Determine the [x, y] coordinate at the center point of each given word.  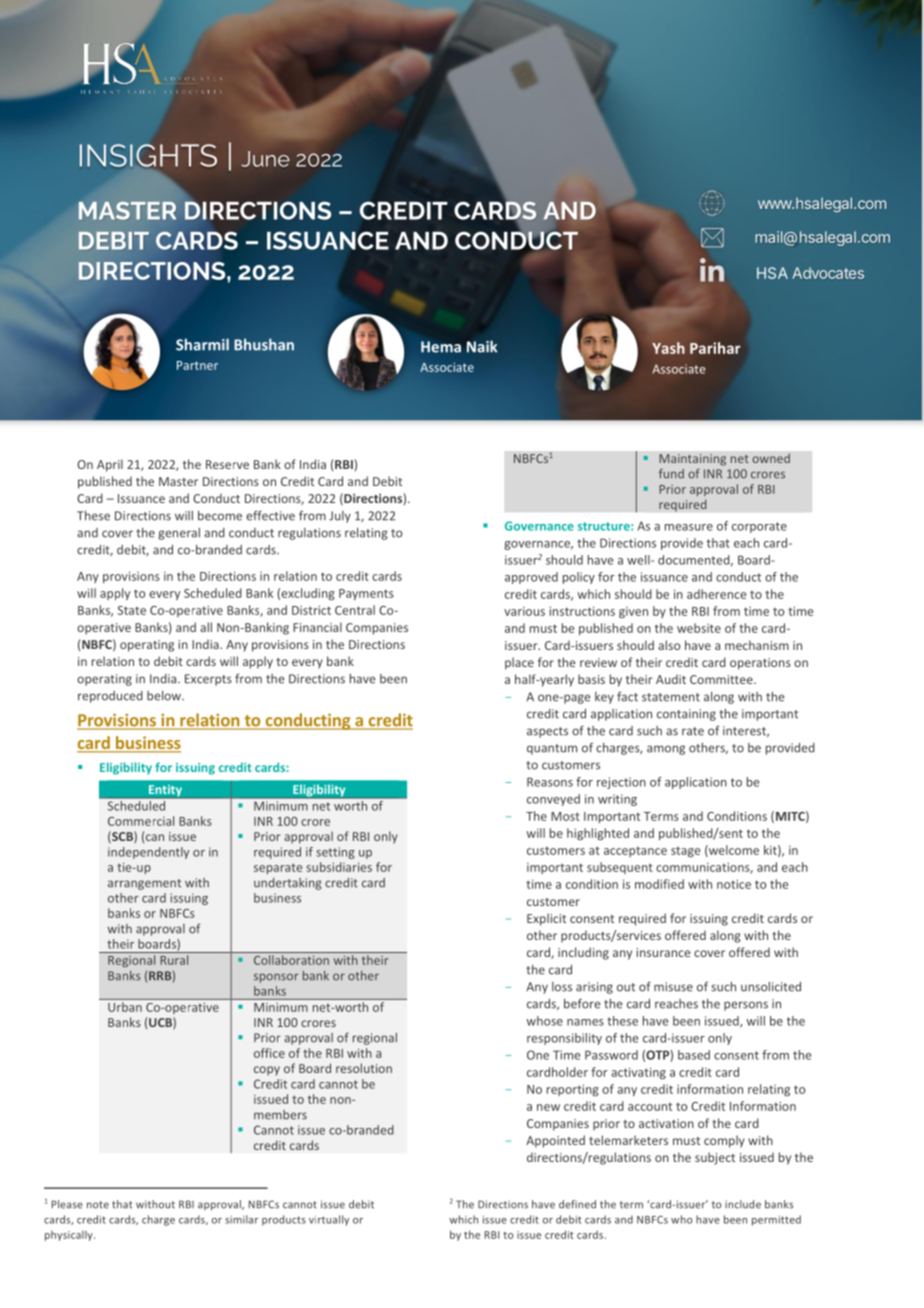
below [165, 696]
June [265, 159]
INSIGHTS [148, 156]
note [98, 1205]
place [519, 663]
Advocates [828, 273]
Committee [722, 679]
